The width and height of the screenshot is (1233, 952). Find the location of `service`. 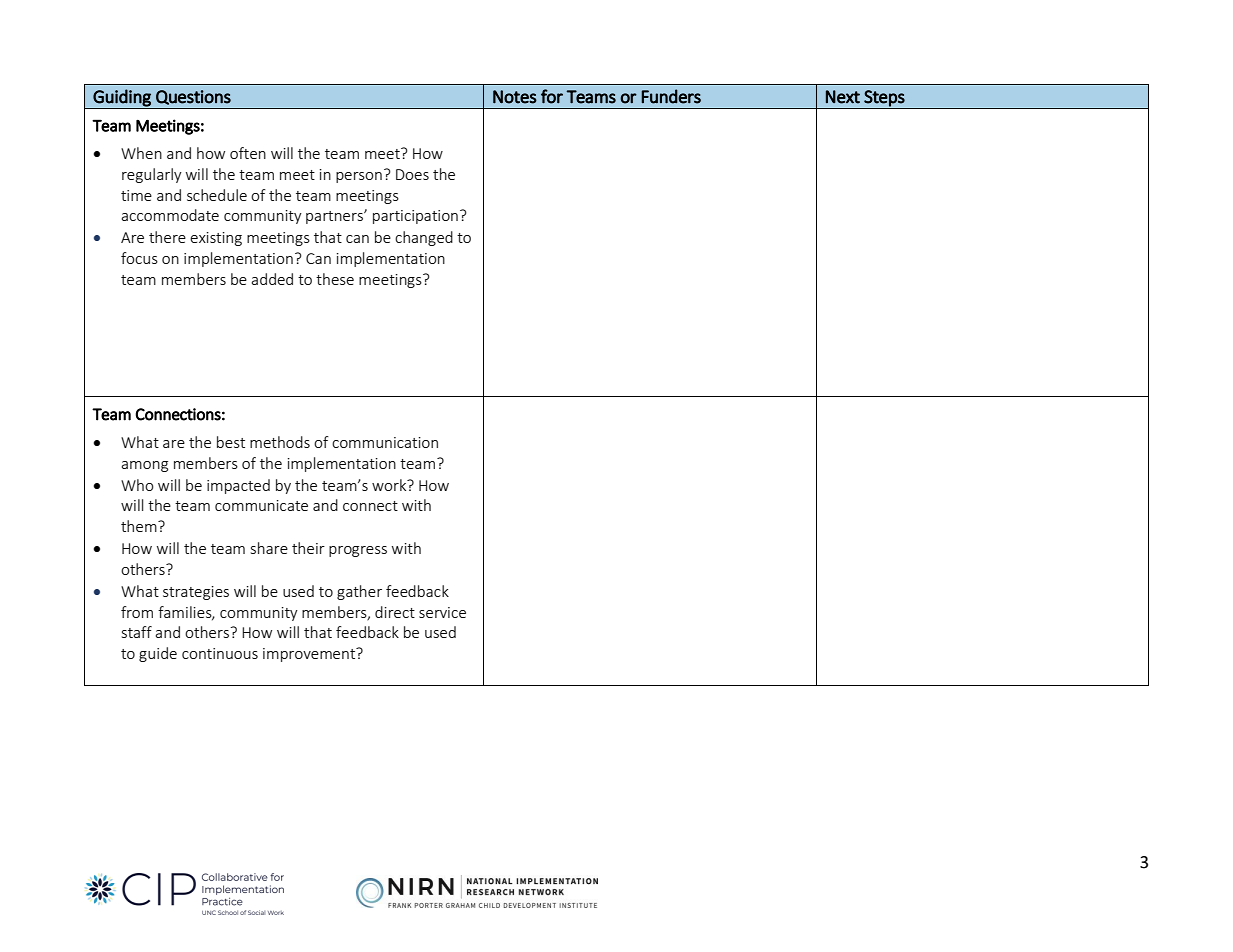

service is located at coordinates (442, 612).
